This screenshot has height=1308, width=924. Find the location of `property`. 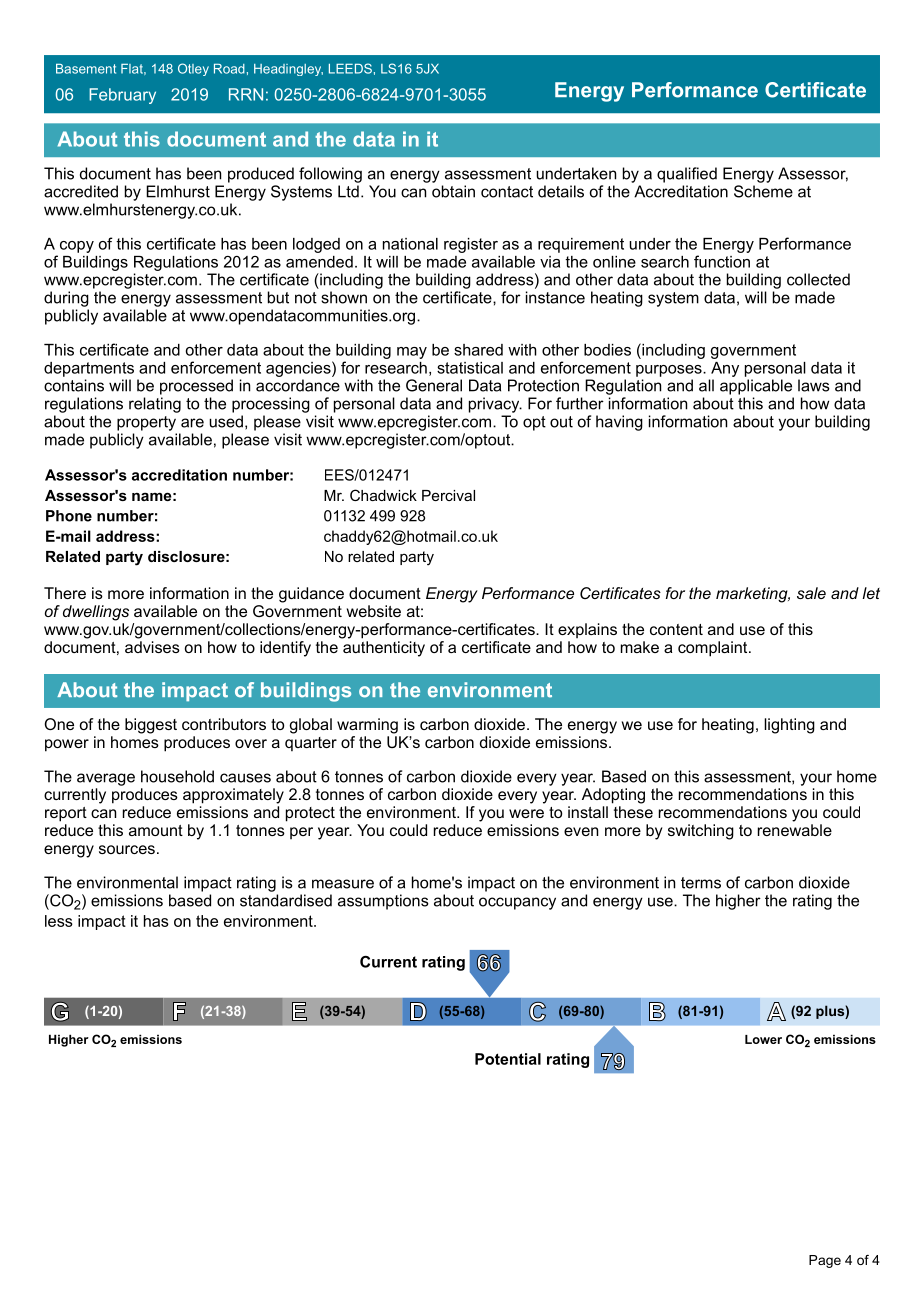

property is located at coordinates (146, 423).
